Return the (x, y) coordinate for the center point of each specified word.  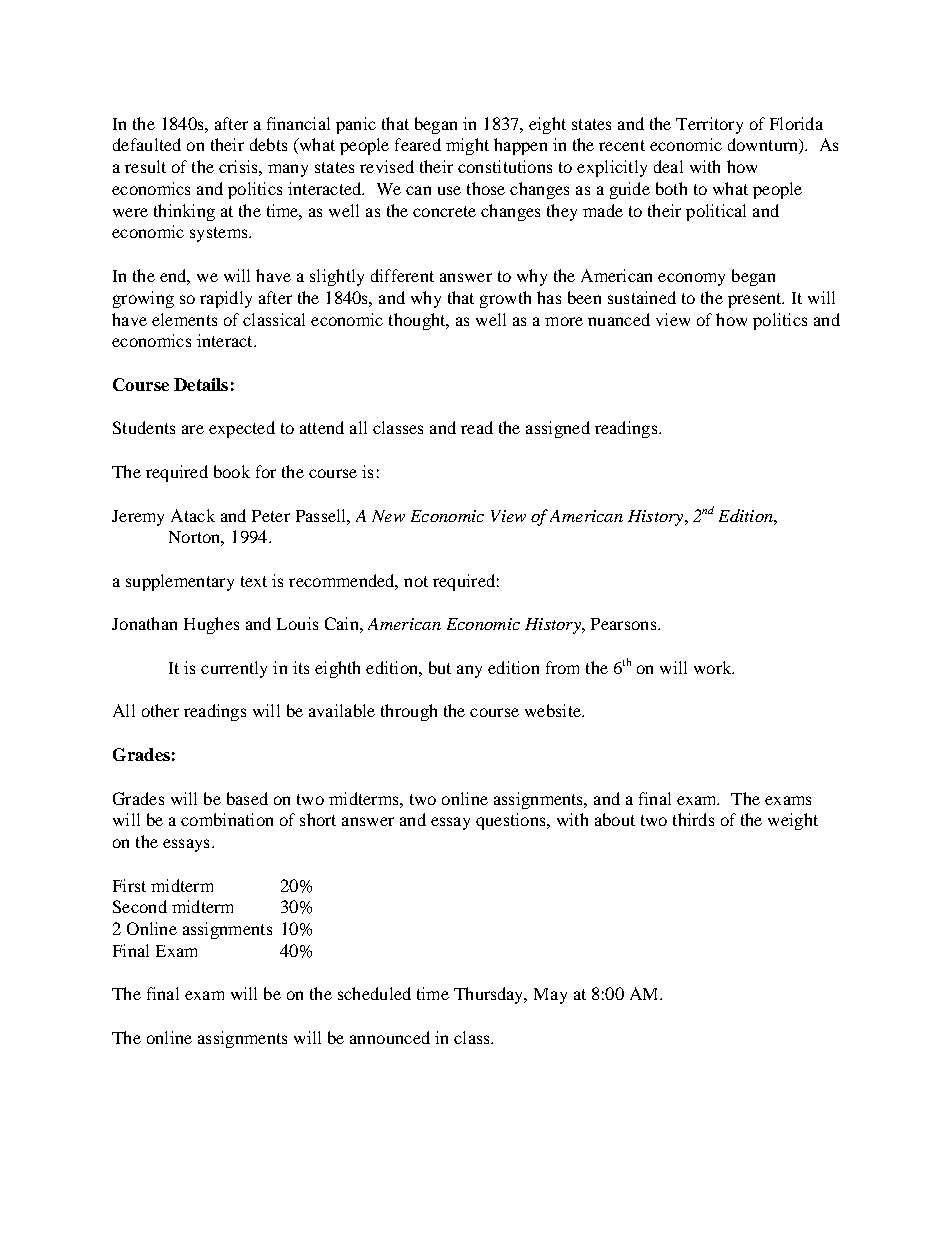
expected (242, 429)
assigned (558, 429)
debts (268, 144)
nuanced (619, 319)
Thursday (490, 995)
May (550, 996)
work (714, 667)
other (160, 710)
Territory (709, 125)
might (467, 146)
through (409, 712)
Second (140, 906)
